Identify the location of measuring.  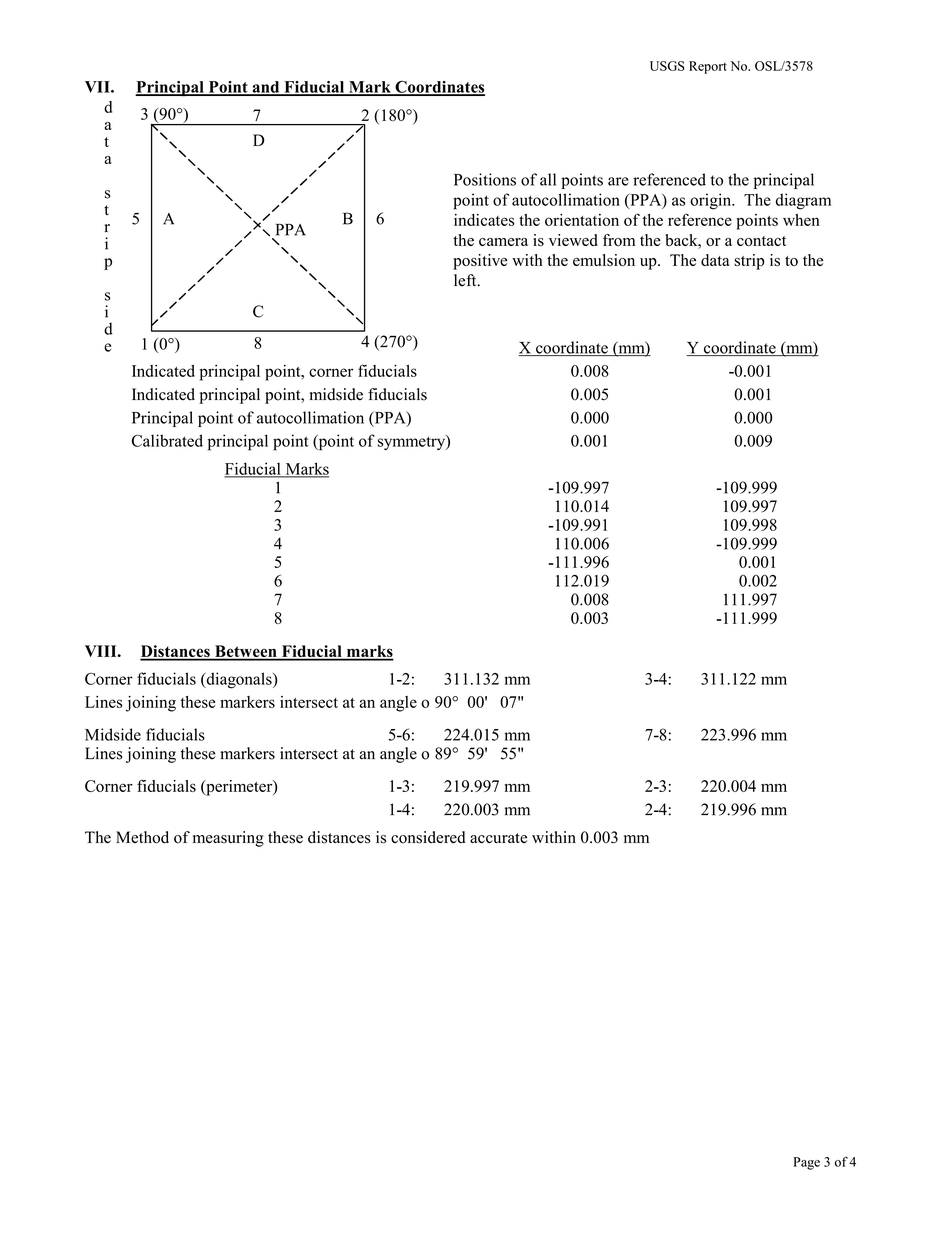
(228, 839).
